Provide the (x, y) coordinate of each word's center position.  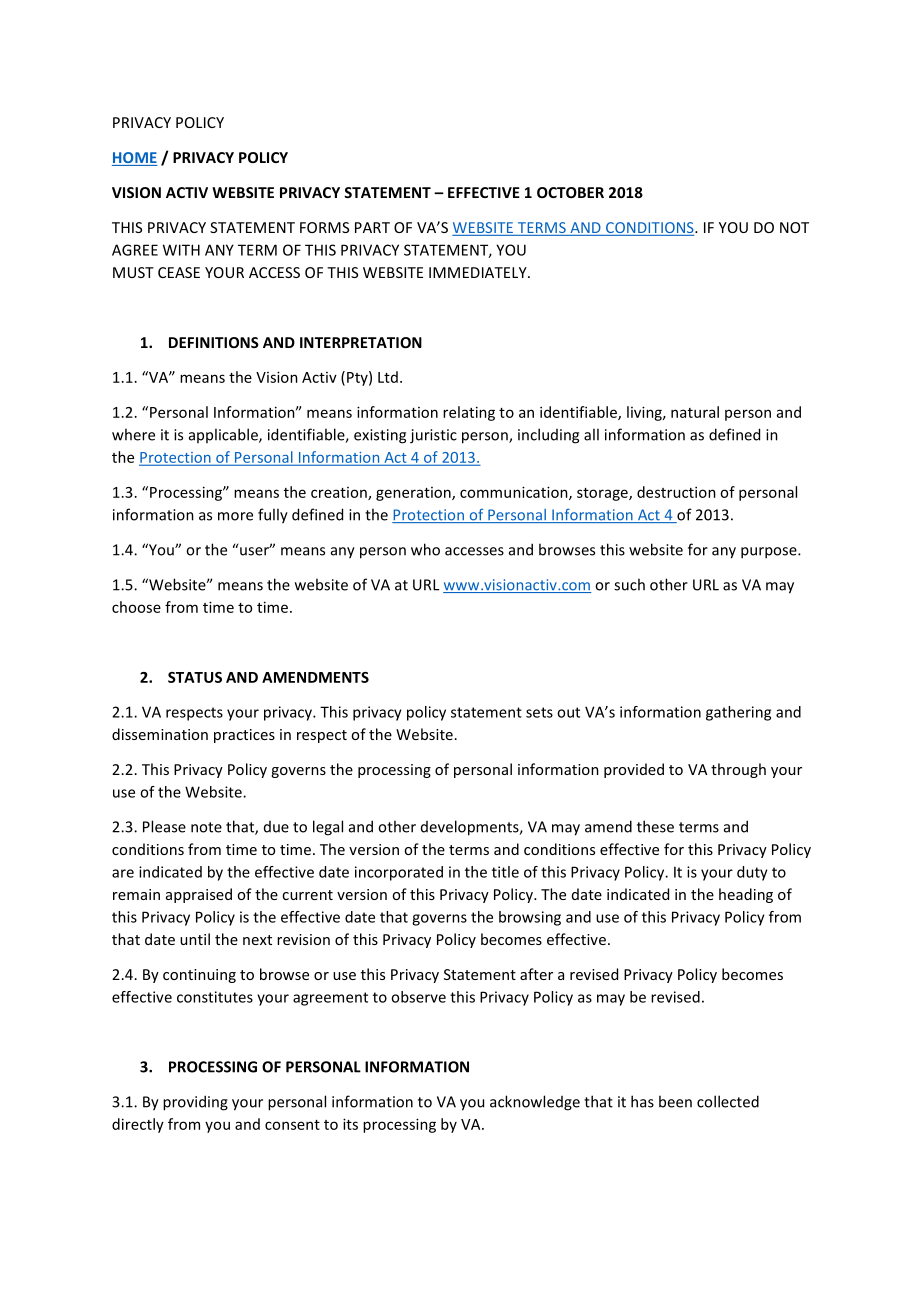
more (235, 516)
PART (372, 227)
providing (195, 1103)
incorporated (399, 873)
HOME (135, 159)
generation (414, 494)
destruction (676, 492)
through (738, 770)
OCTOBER (570, 192)
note (206, 827)
